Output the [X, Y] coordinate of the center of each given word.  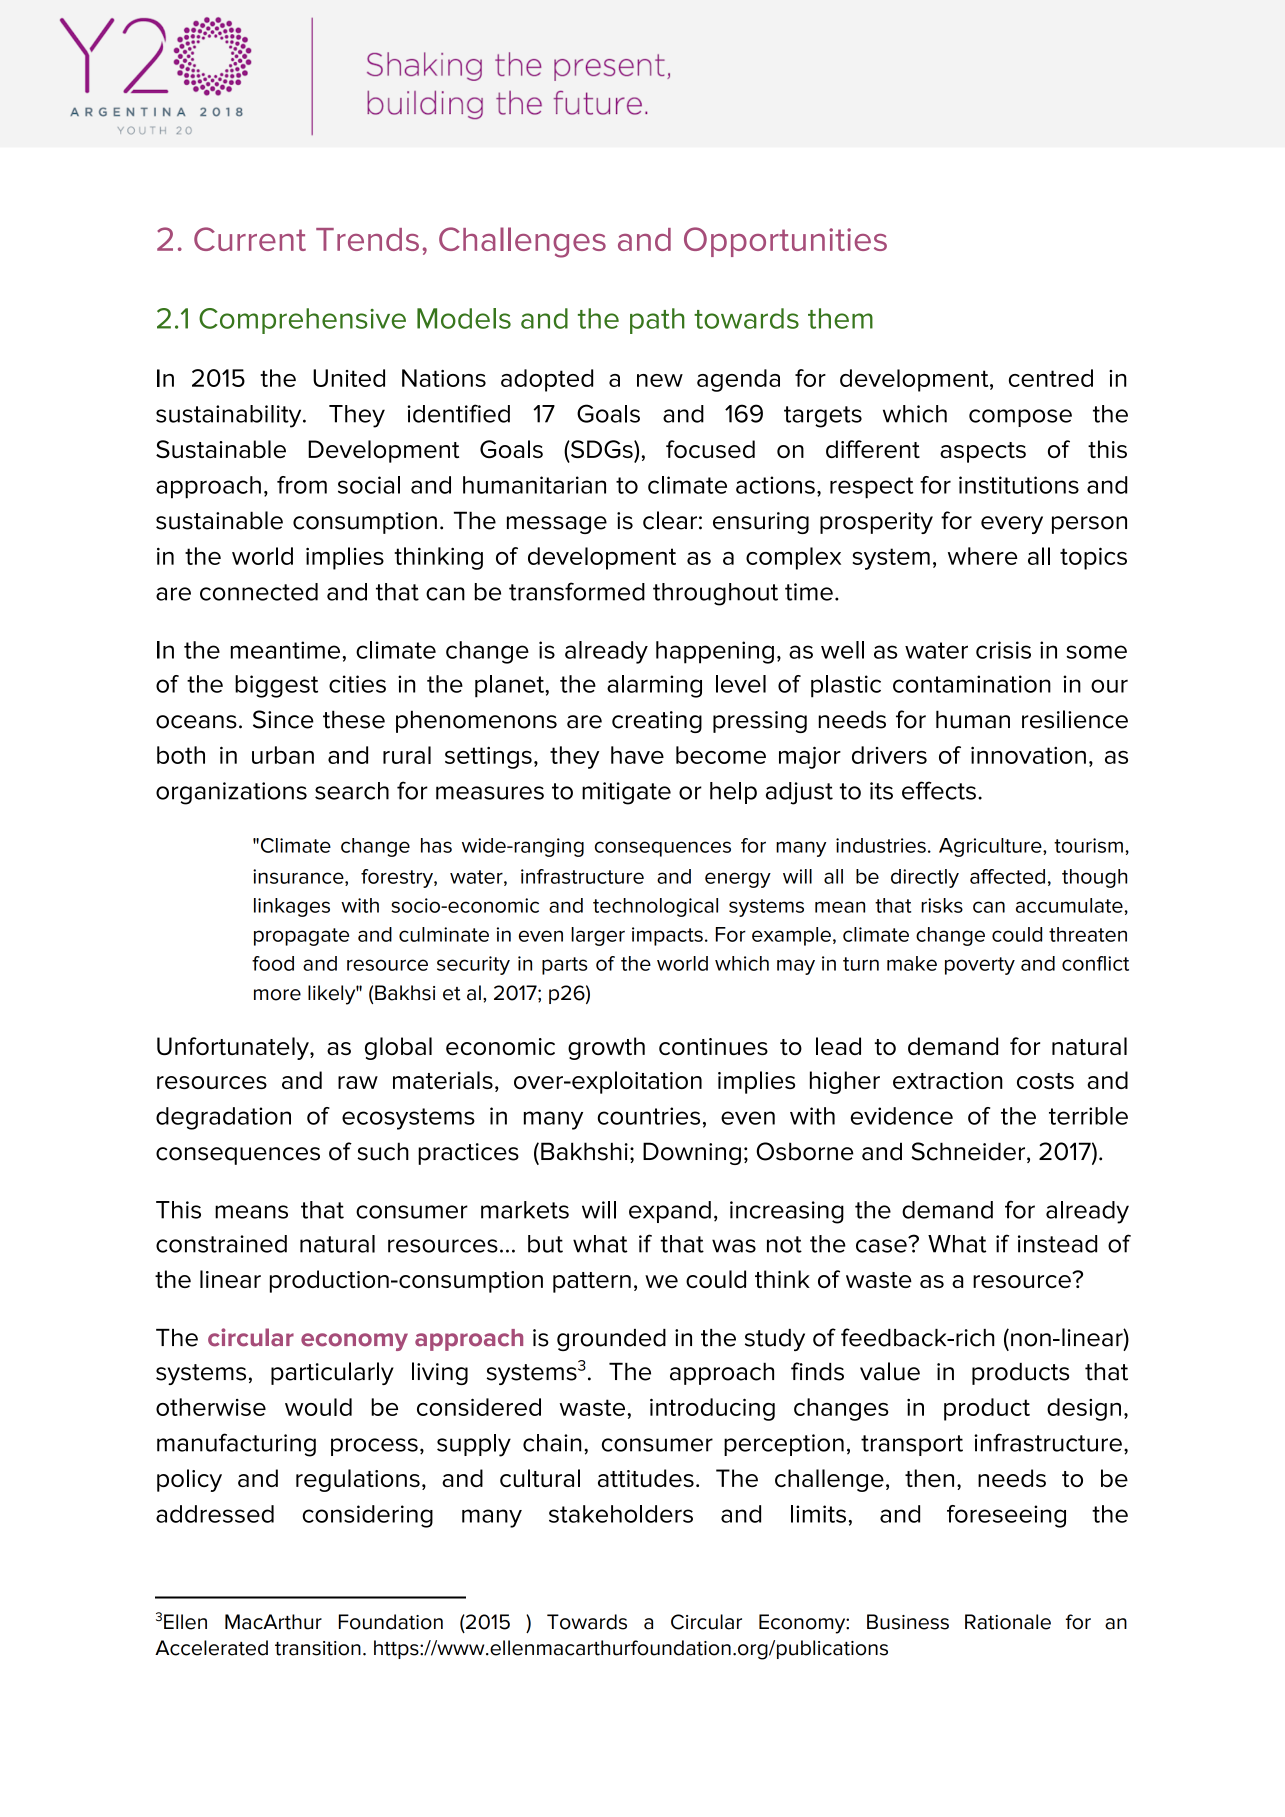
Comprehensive [302, 321]
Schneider [969, 1152]
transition [318, 1648]
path [657, 321]
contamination [972, 684]
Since [283, 719]
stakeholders [621, 1514]
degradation [223, 1118]
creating [657, 722]
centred [1051, 378]
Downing [692, 1153]
